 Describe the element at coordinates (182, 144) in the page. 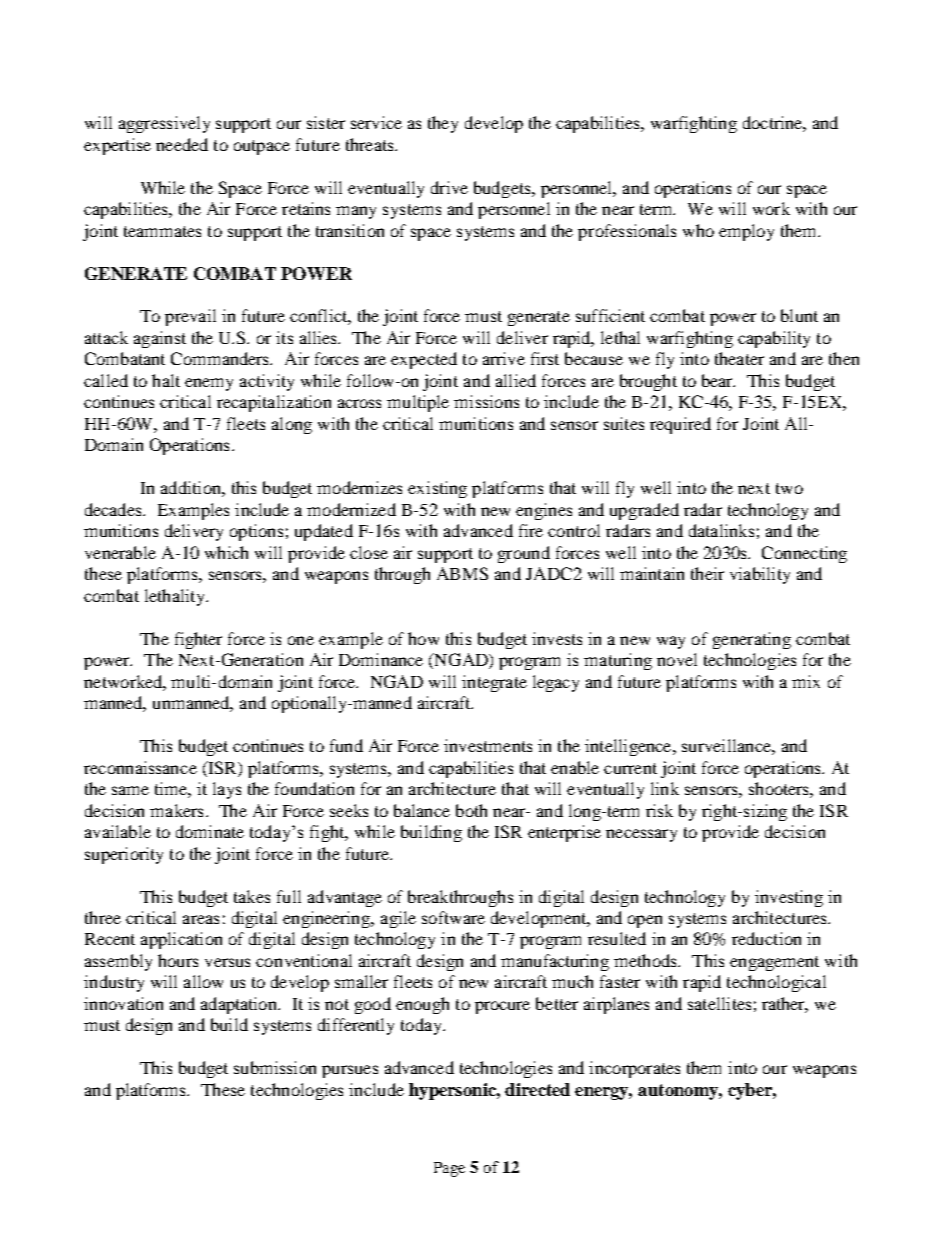

I see `needed` at that location.
